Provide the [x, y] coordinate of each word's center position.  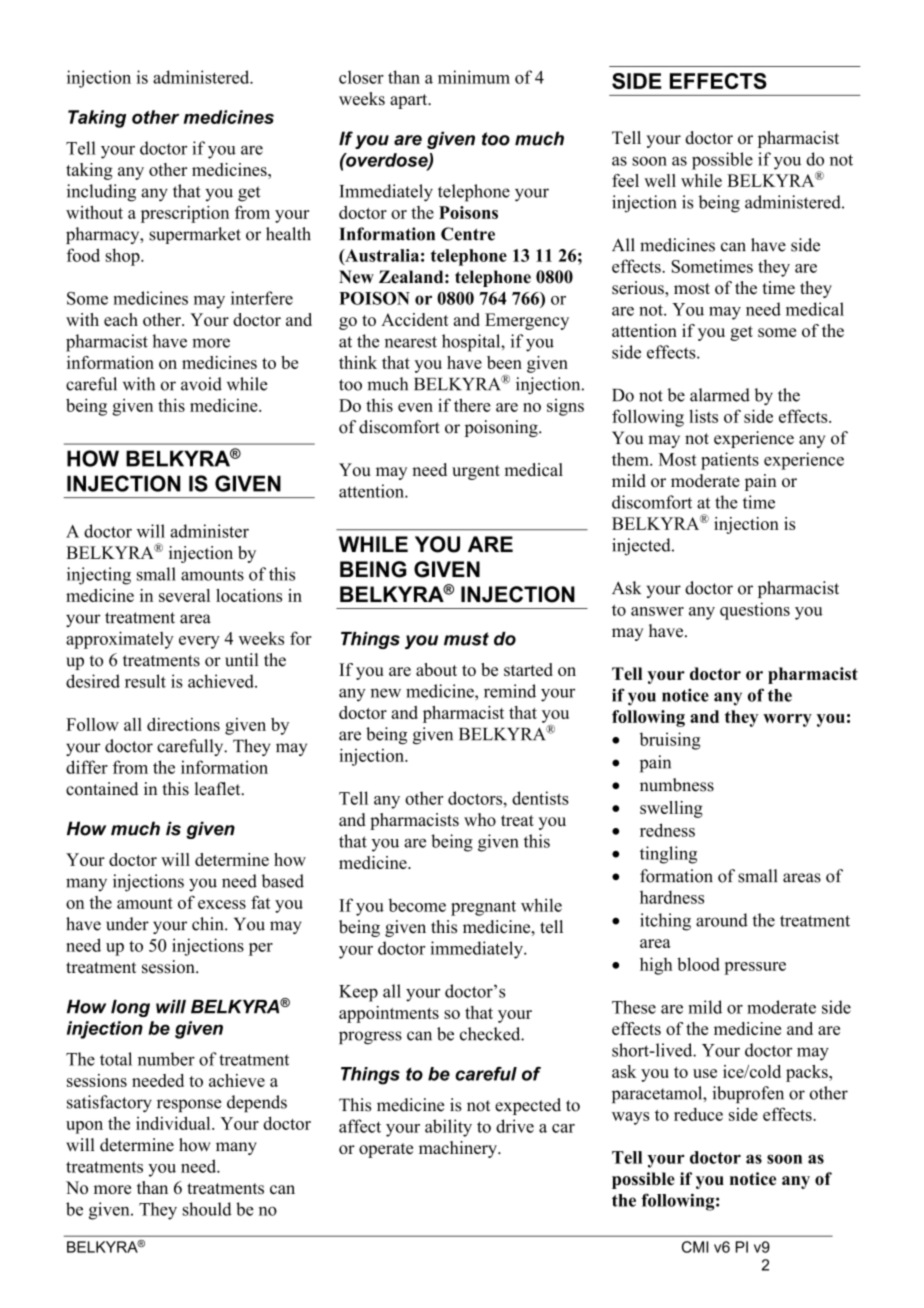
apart [410, 101]
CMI [695, 1247]
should [207, 1209]
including [101, 193]
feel [625, 180]
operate [386, 1150]
